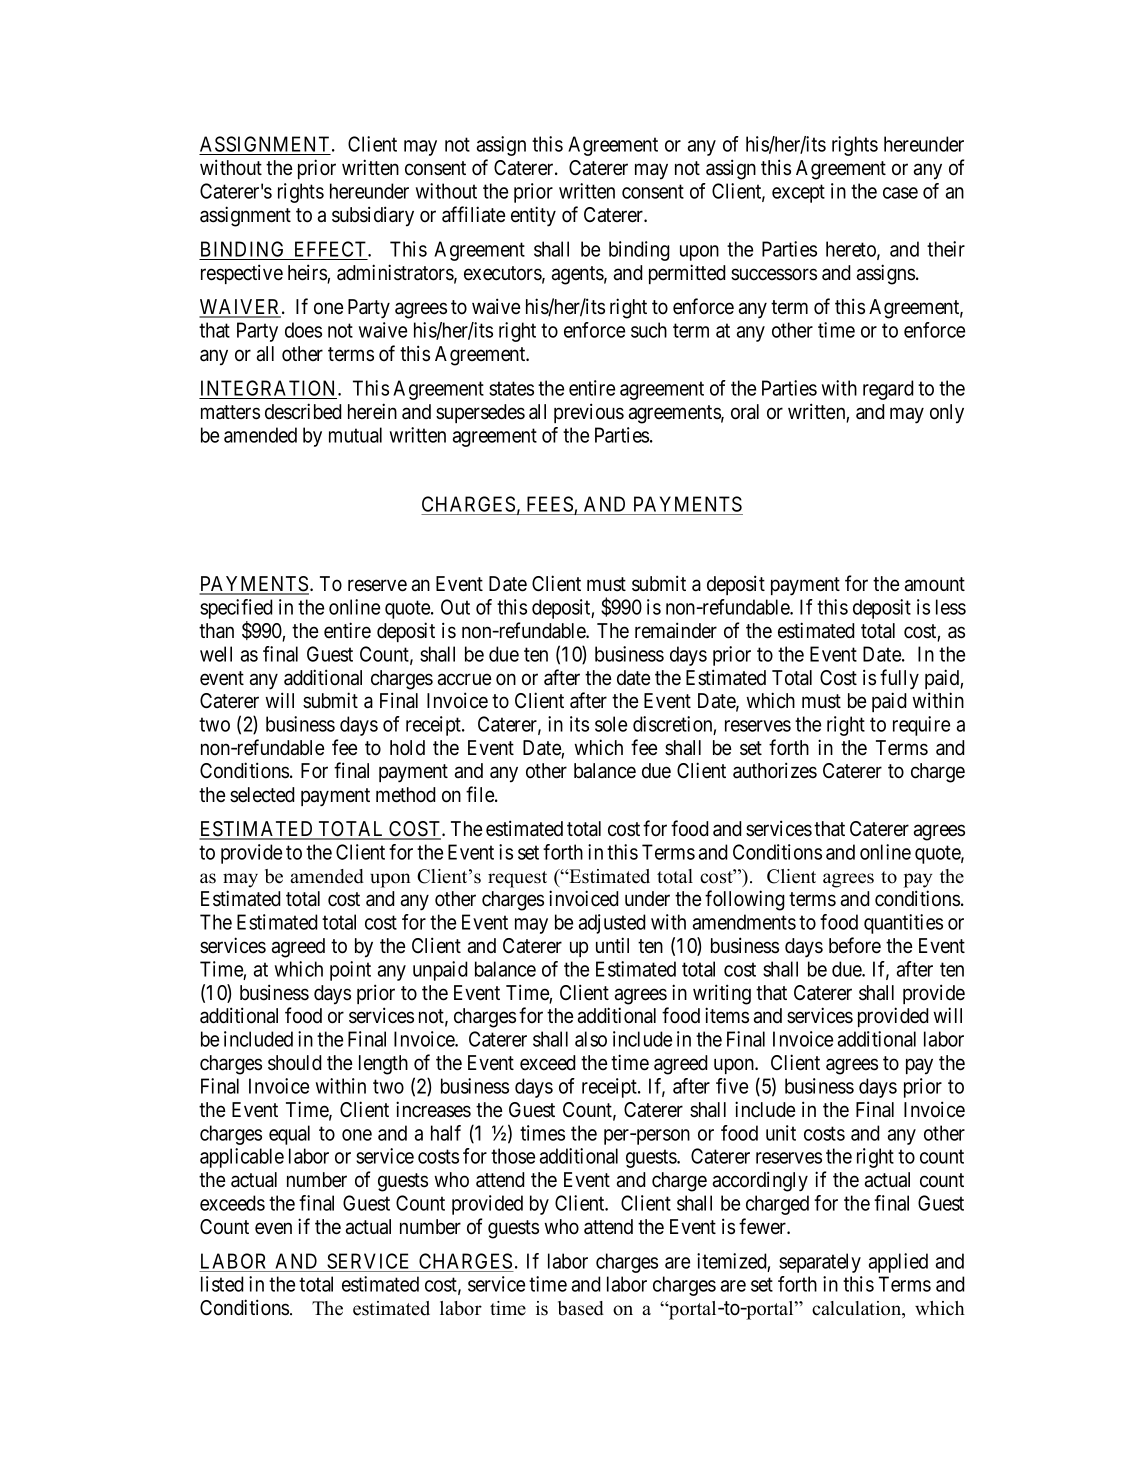 The image size is (1131, 1464). Describe the element at coordinates (533, 216) in the screenshot. I see `entity` at that location.
